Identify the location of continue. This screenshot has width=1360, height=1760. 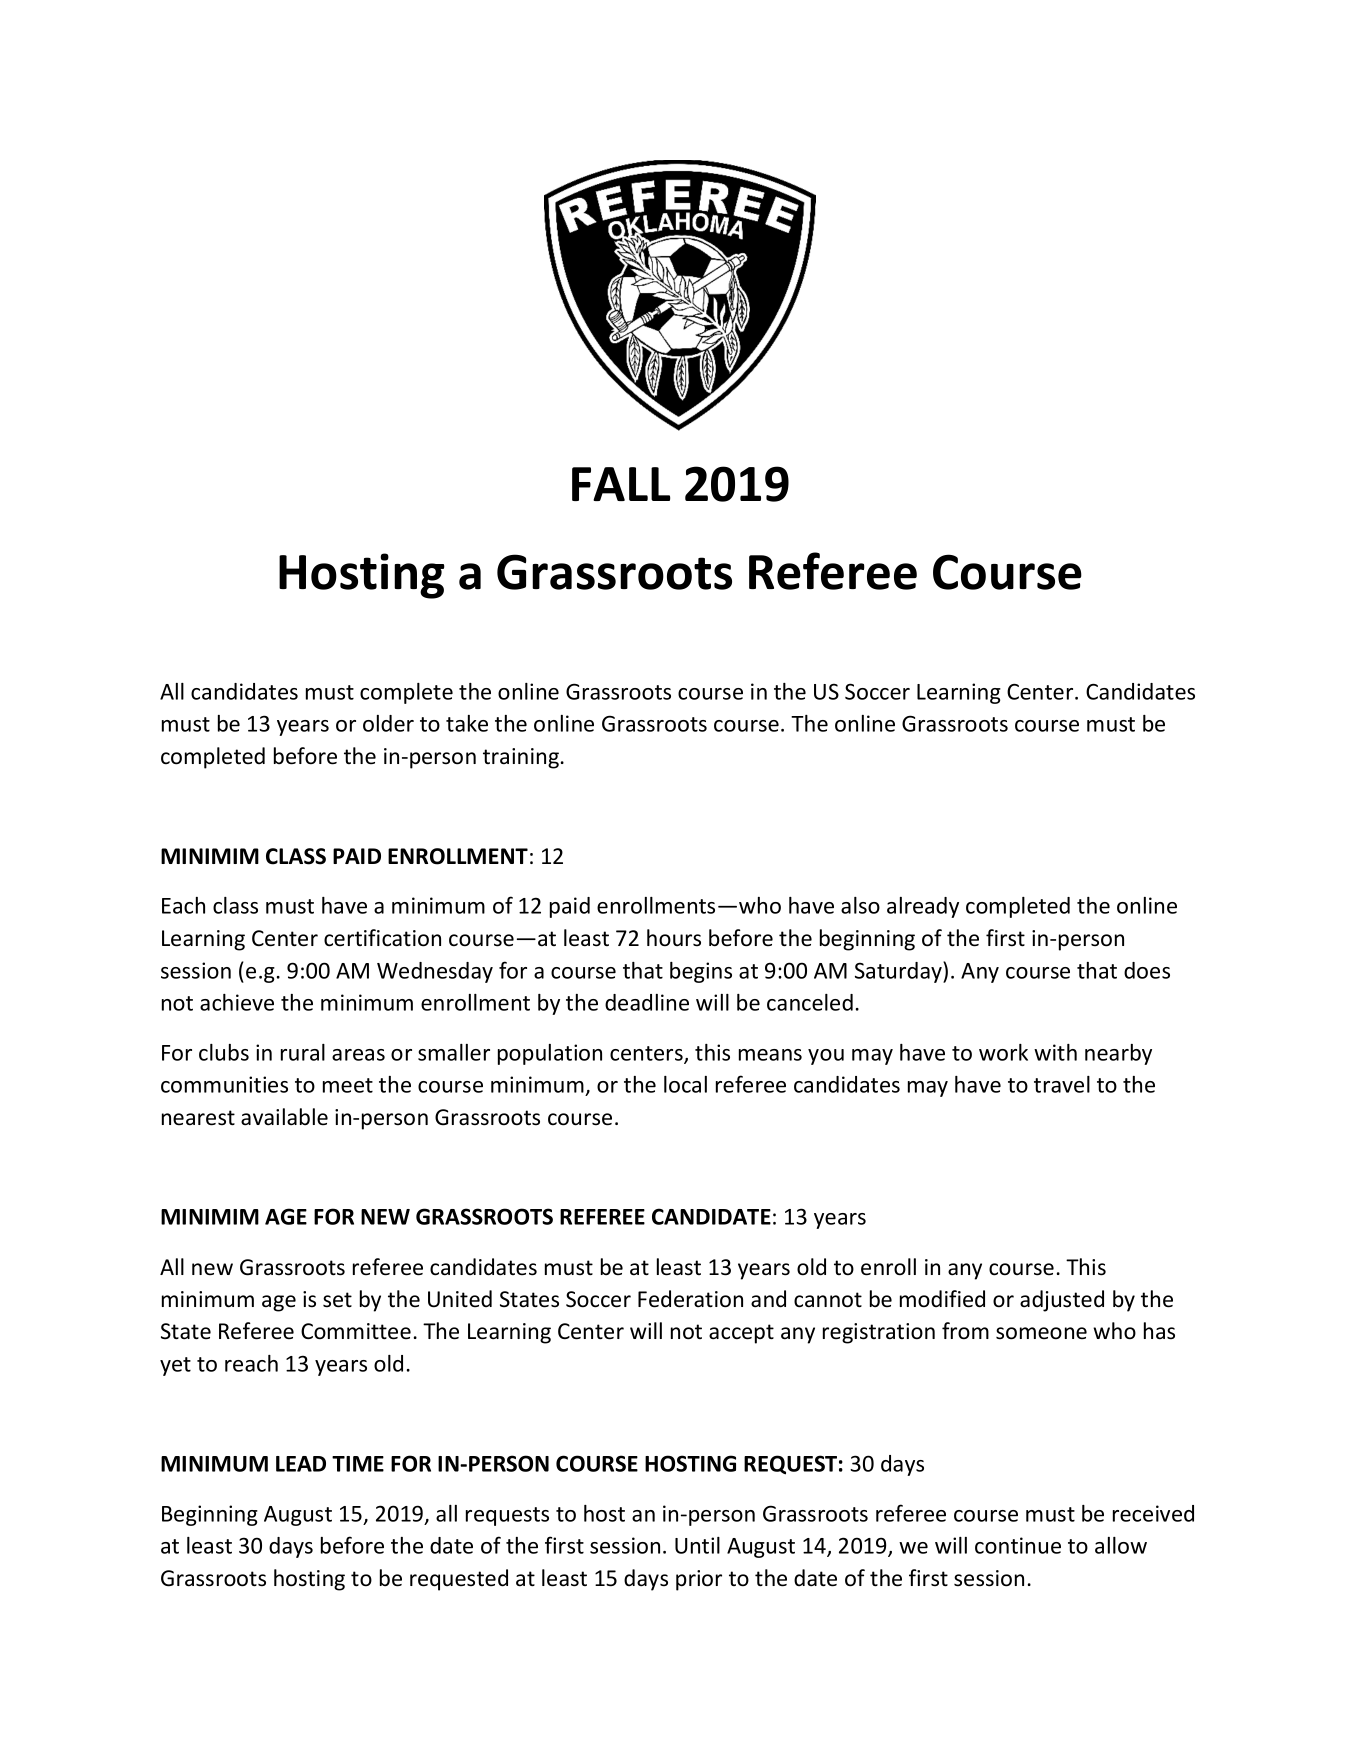
(1018, 1545).
